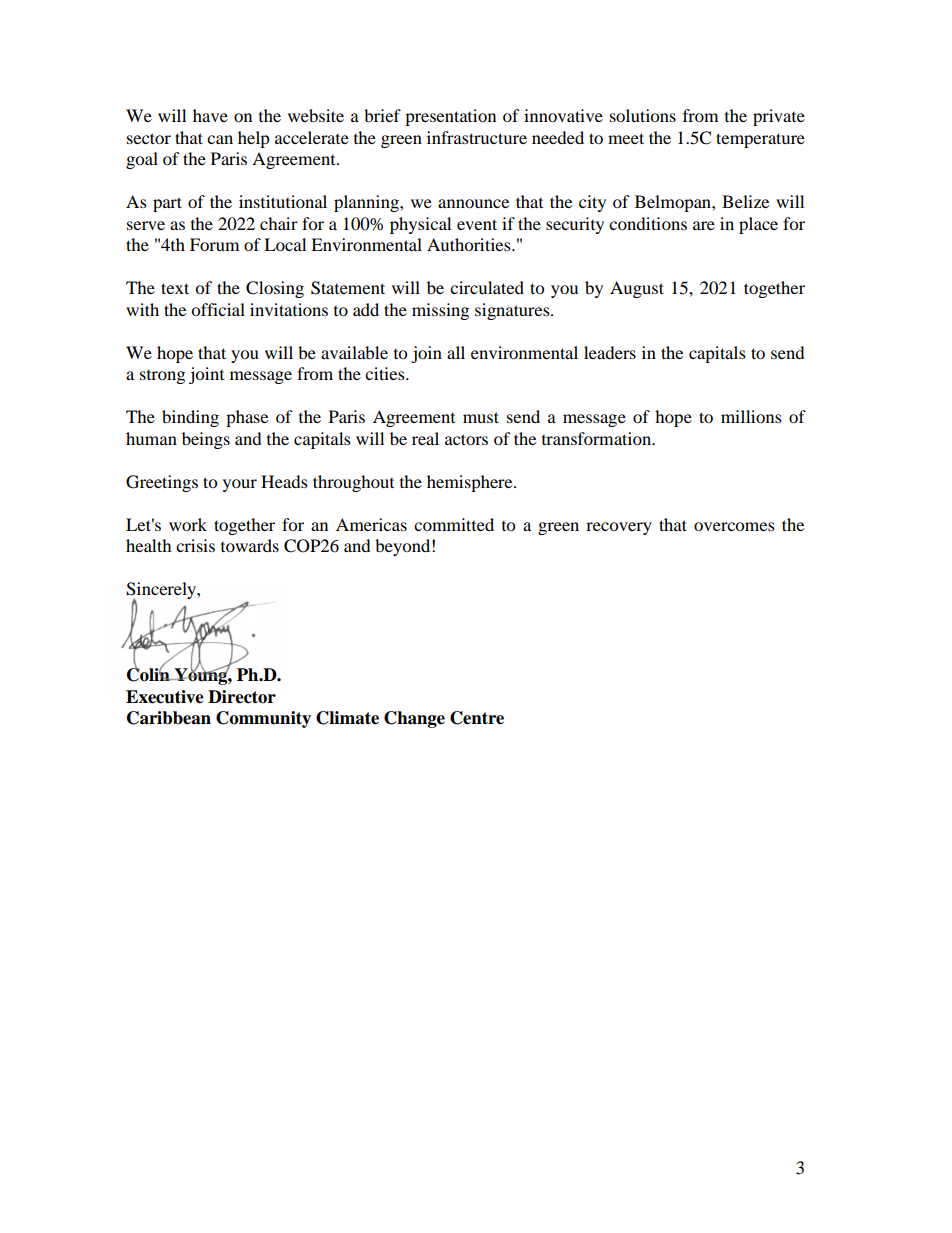  Describe the element at coordinates (760, 140) in the page. I see `temperature` at that location.
